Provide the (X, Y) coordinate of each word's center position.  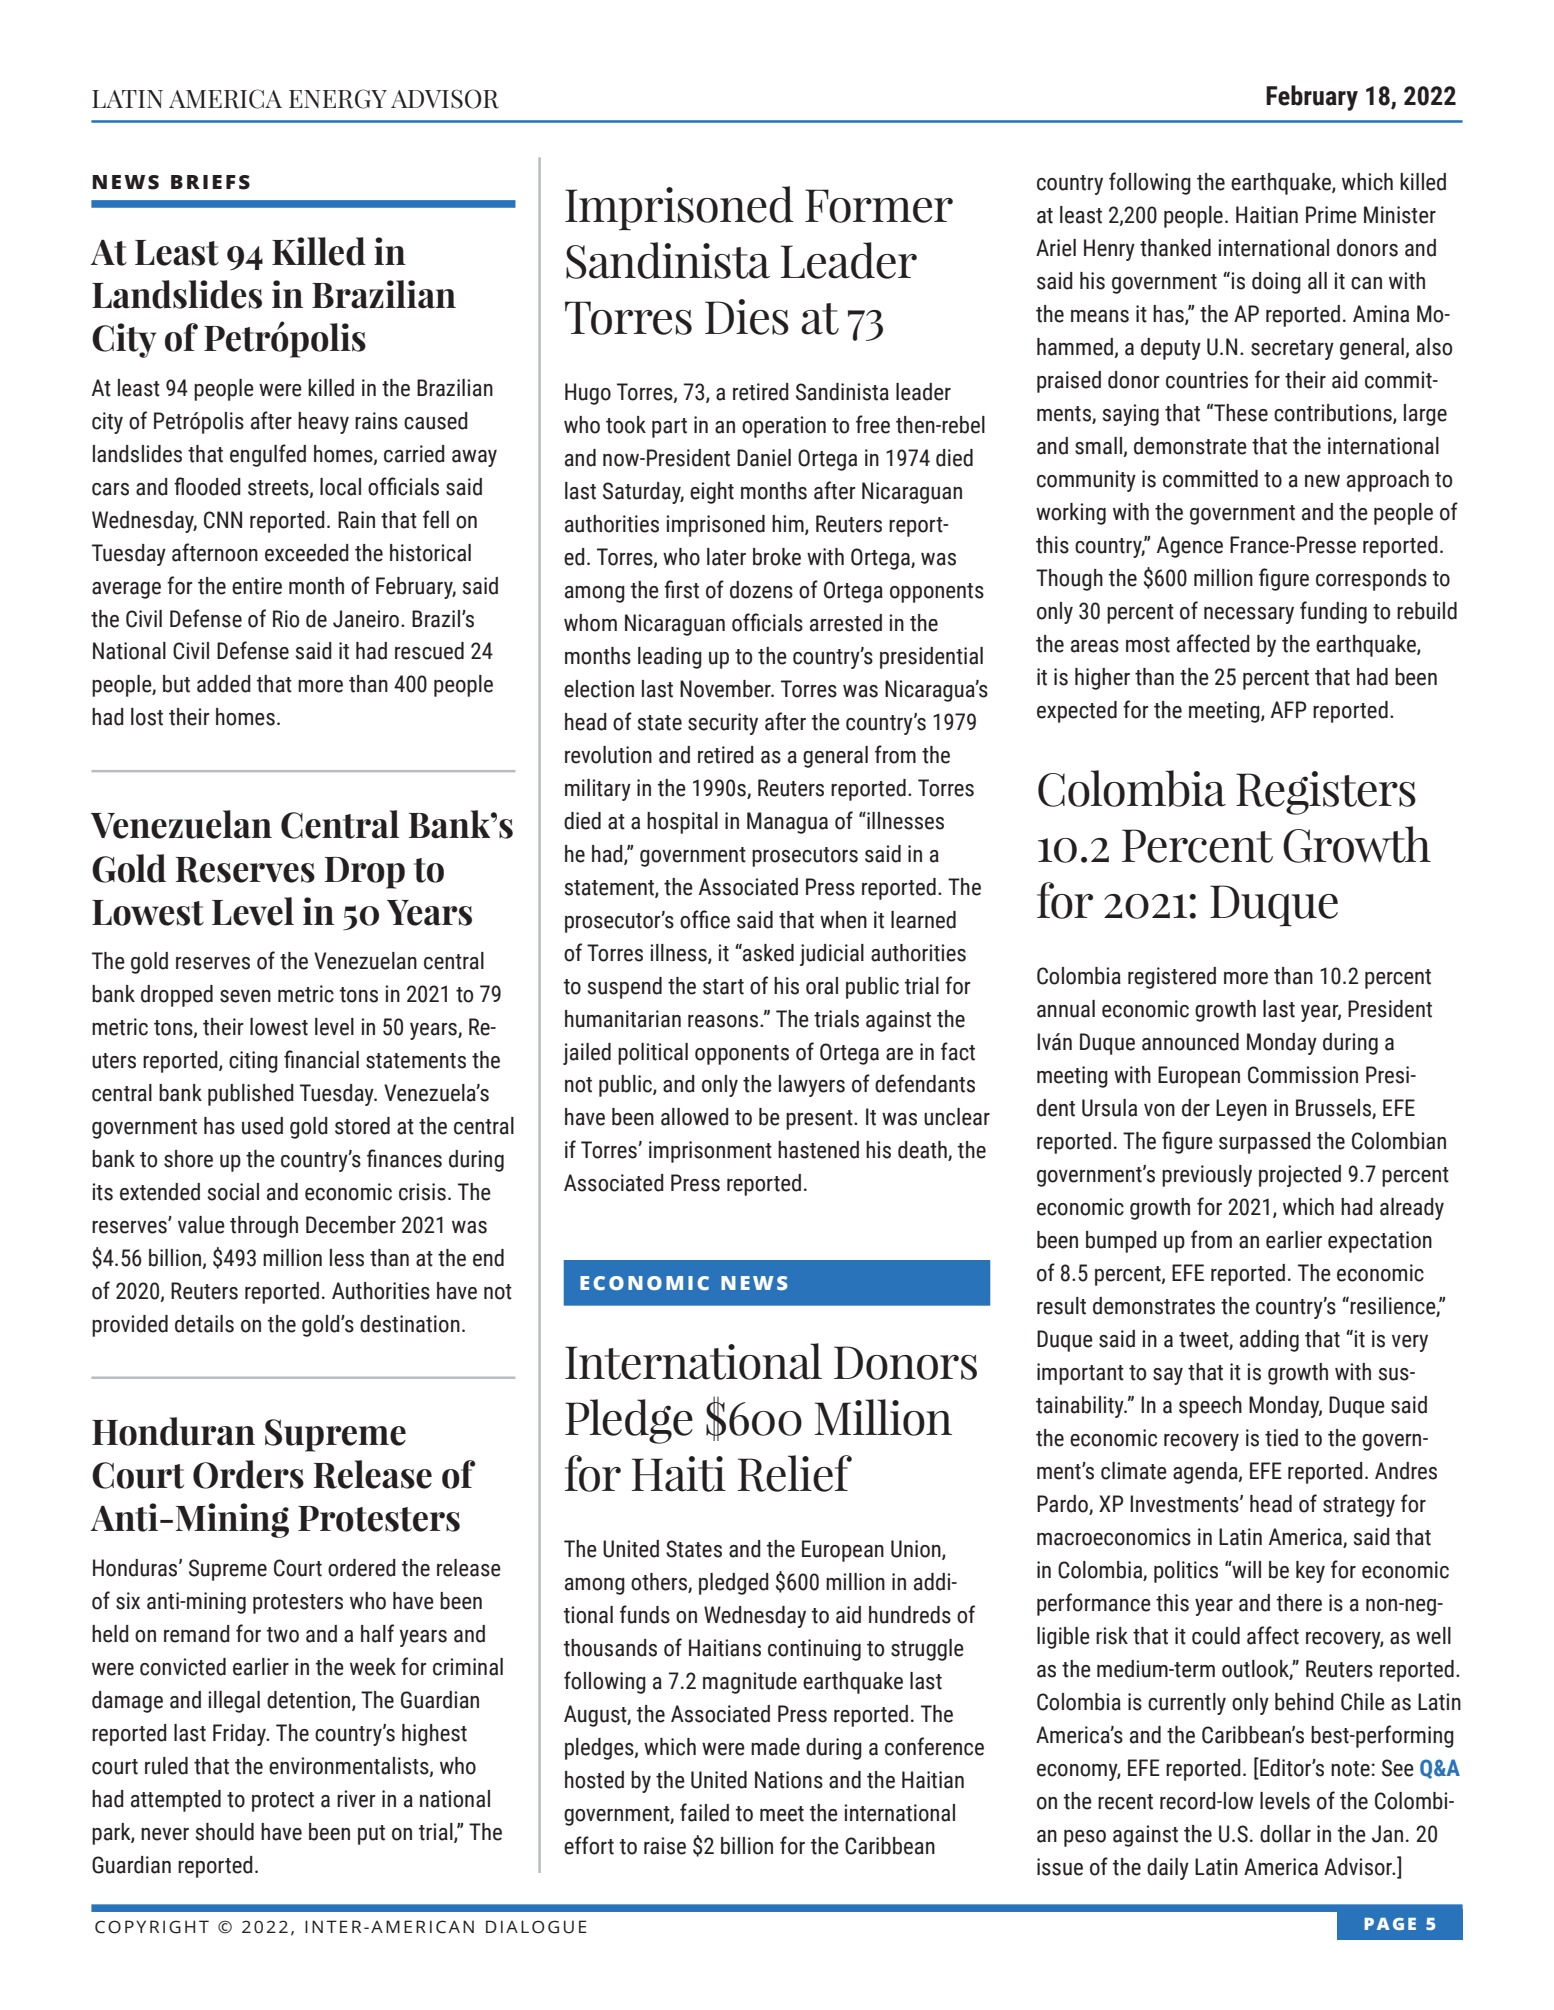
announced (1190, 1042)
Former (879, 206)
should (225, 1832)
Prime (1331, 215)
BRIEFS (210, 182)
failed (704, 1812)
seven (245, 996)
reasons (723, 1021)
